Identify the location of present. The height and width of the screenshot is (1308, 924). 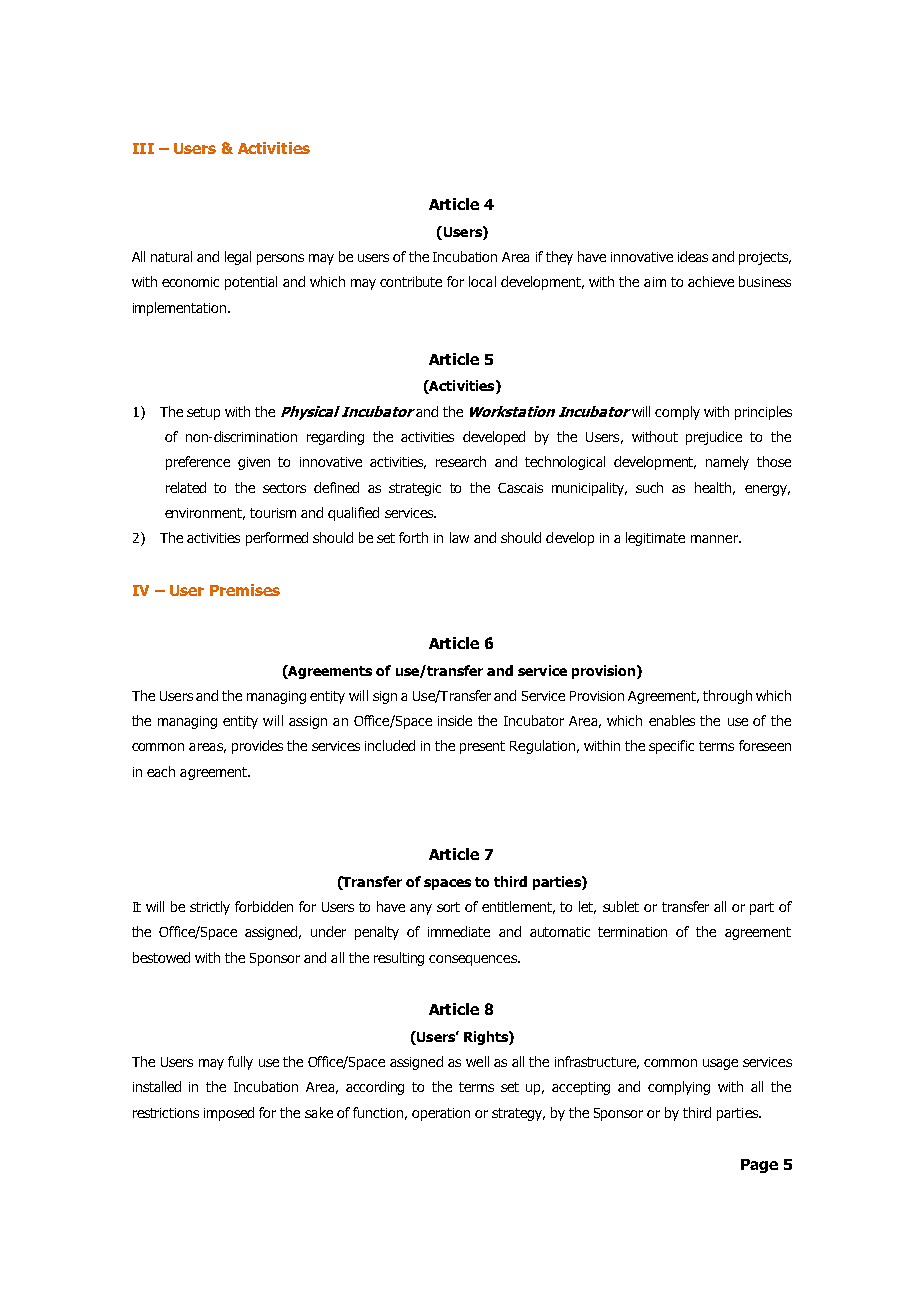
(482, 747).
